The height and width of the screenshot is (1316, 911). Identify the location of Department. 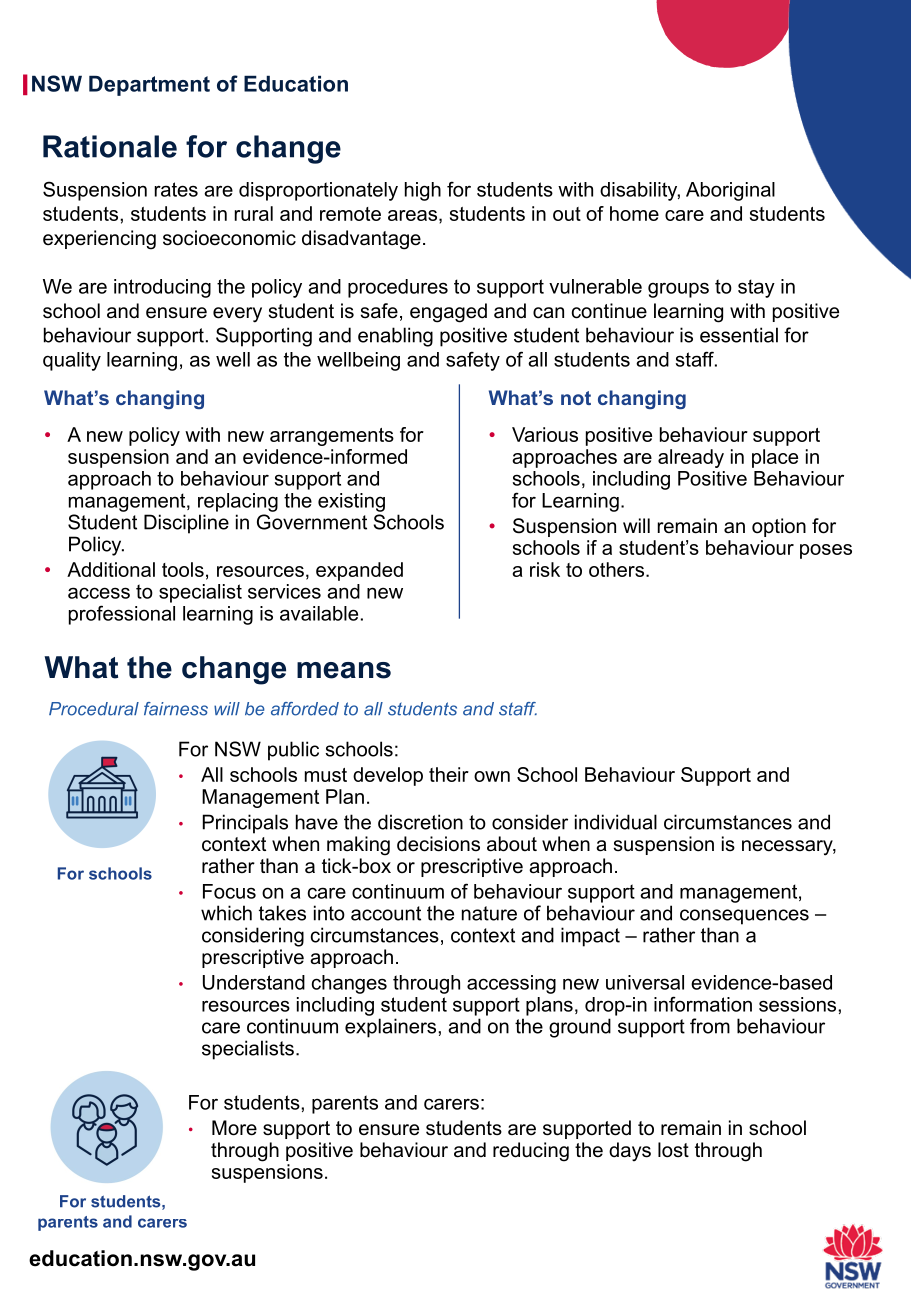
(149, 85).
